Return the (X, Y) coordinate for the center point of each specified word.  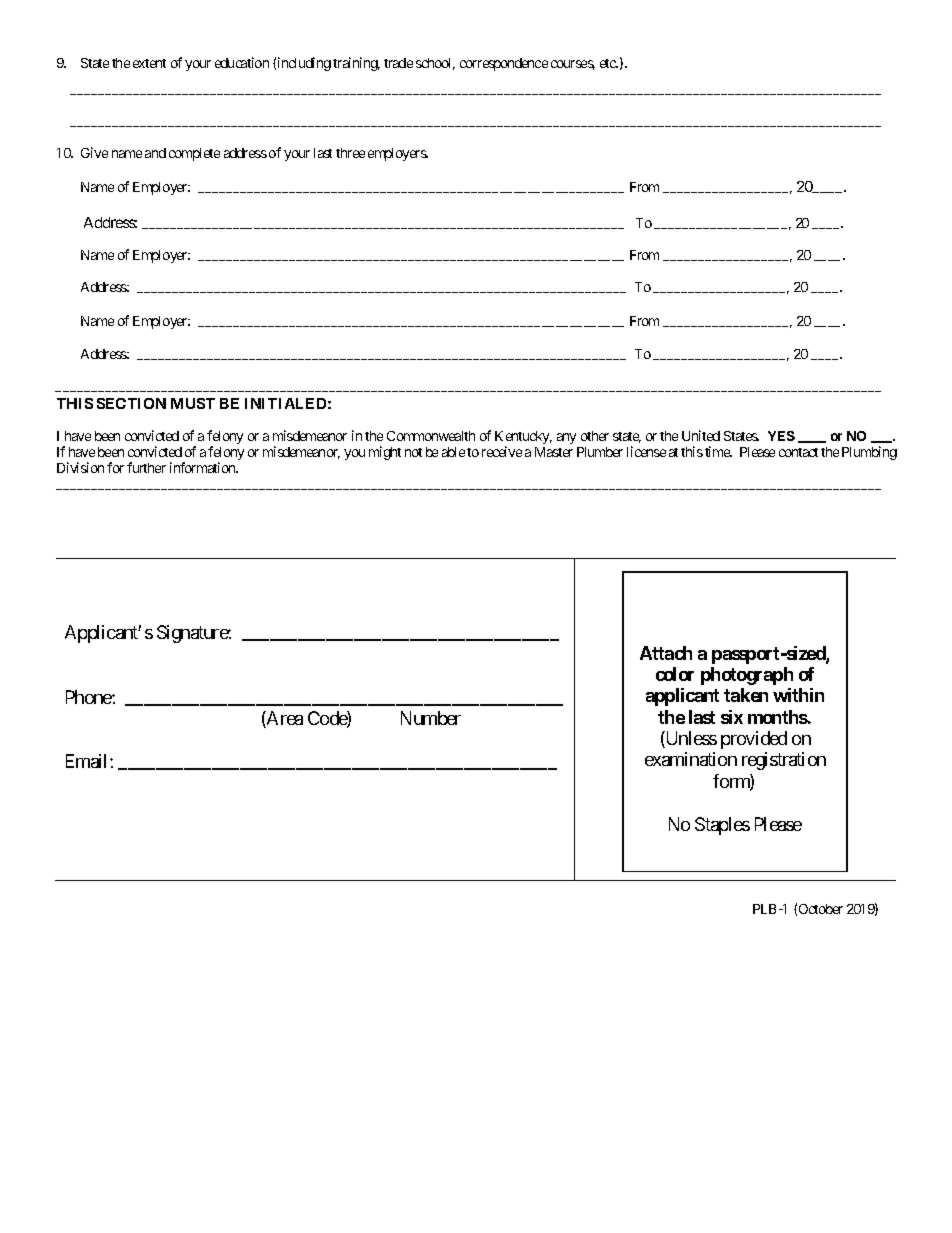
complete (194, 154)
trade (398, 63)
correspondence (504, 64)
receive (502, 451)
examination (691, 759)
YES (781, 436)
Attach (666, 653)
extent (149, 63)
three (350, 153)
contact (798, 452)
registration (784, 761)
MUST (193, 403)
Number (431, 718)
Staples (722, 826)
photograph (747, 676)
